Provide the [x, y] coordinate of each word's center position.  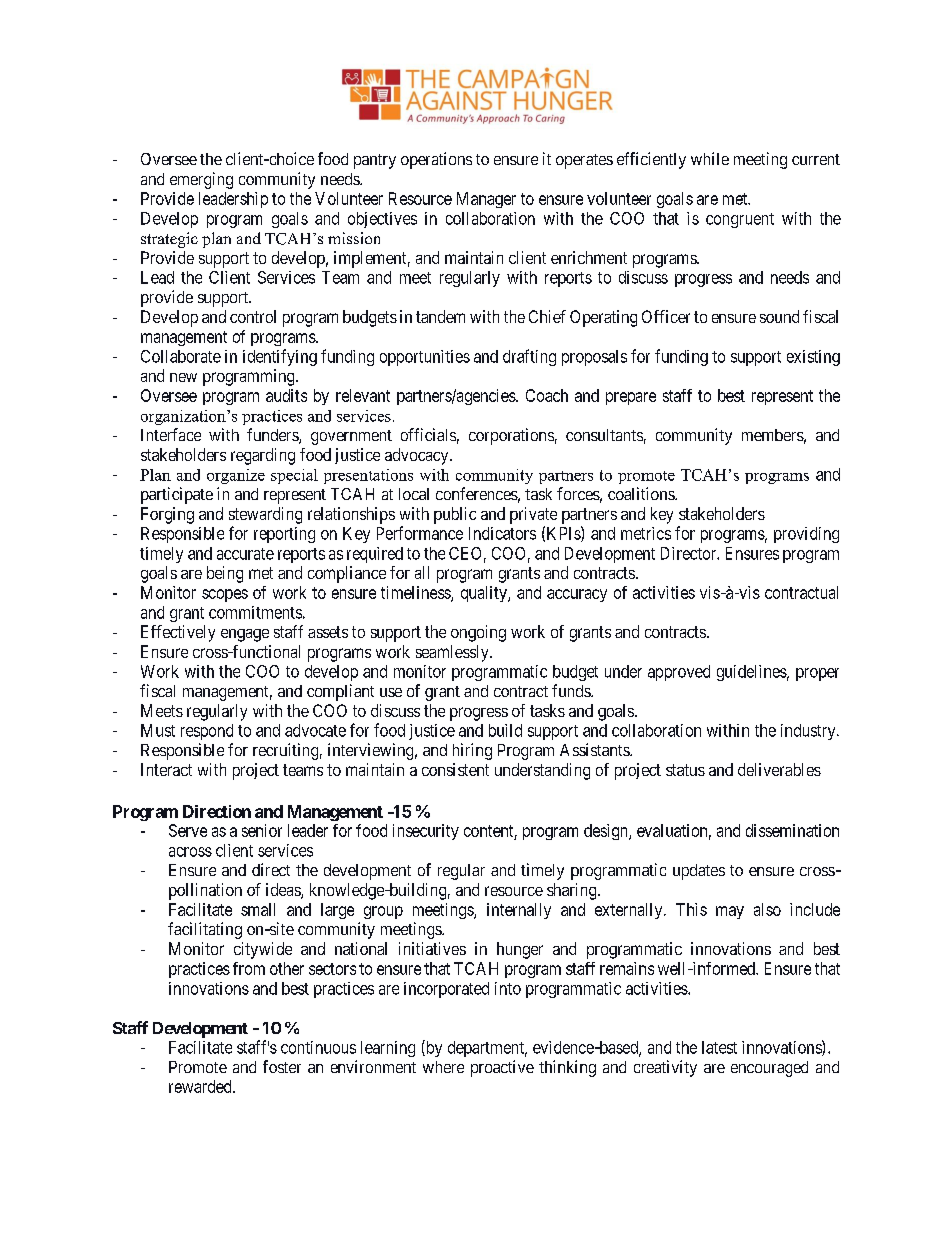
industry [809, 732]
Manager [486, 200]
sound [779, 316]
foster [282, 1066]
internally [519, 911]
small [258, 909]
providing [806, 535]
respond [207, 732]
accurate [245, 554]
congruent [740, 220]
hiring [472, 751]
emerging [201, 180]
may [730, 912]
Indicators [502, 533]
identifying [280, 357]
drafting [529, 357]
